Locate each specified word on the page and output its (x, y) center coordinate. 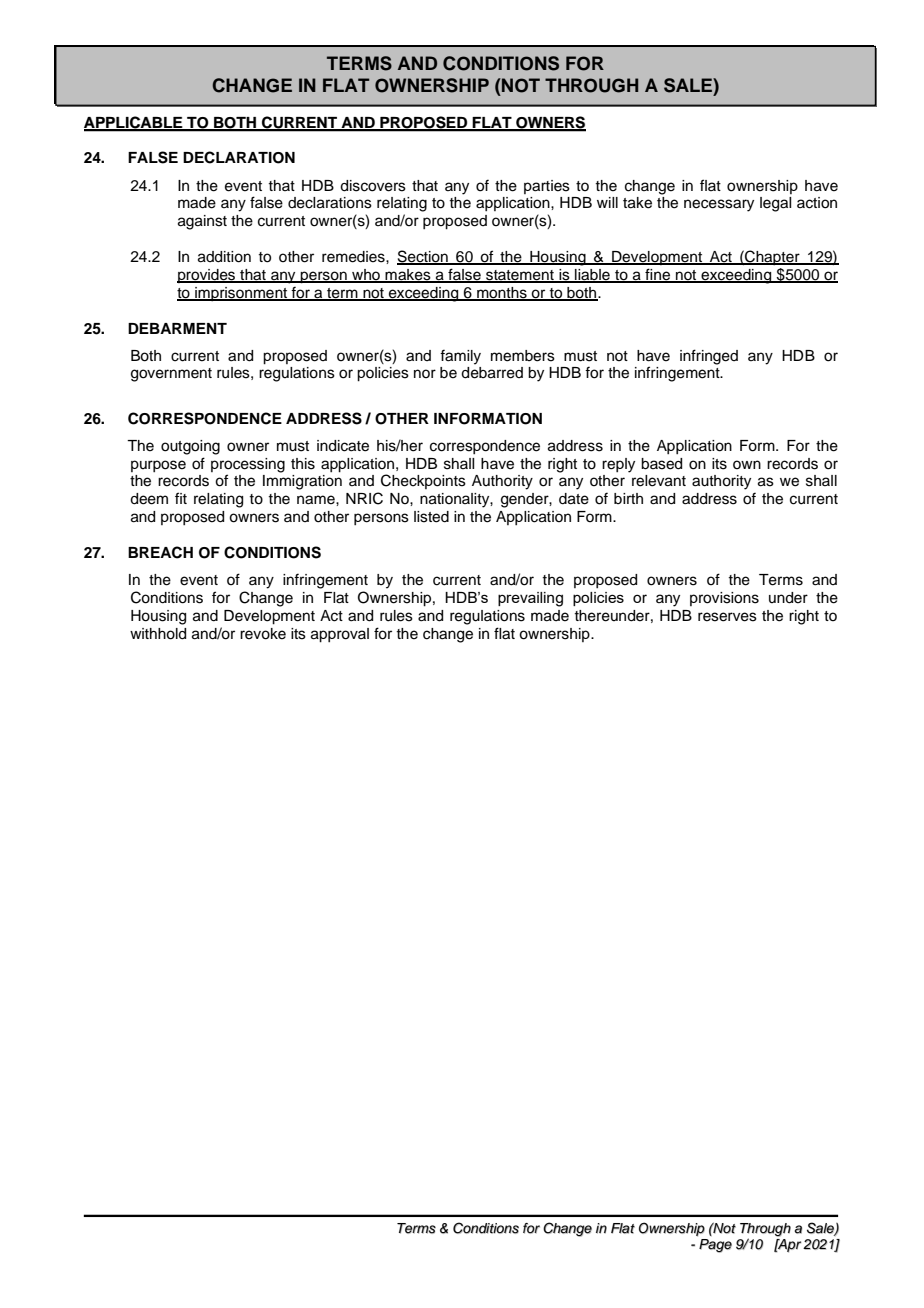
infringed (709, 357)
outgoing (190, 447)
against (202, 222)
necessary (719, 205)
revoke (263, 634)
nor (425, 373)
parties (547, 187)
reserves (727, 617)
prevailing (530, 599)
